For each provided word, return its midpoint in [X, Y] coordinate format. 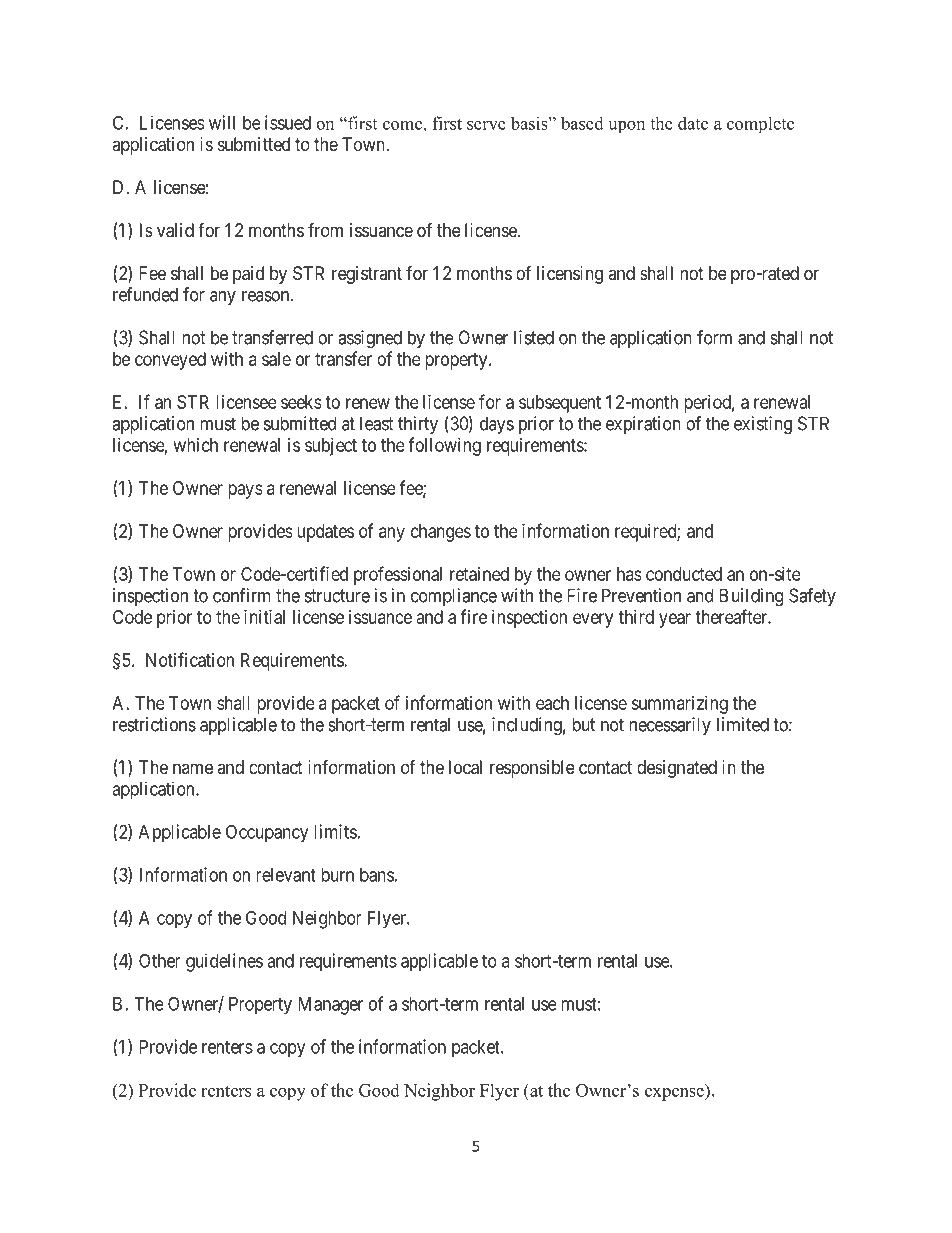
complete [760, 124]
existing [763, 425]
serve [486, 125]
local [465, 767]
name [193, 768]
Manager [330, 1006]
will [222, 122]
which [196, 445]
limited [743, 724]
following [444, 446]
